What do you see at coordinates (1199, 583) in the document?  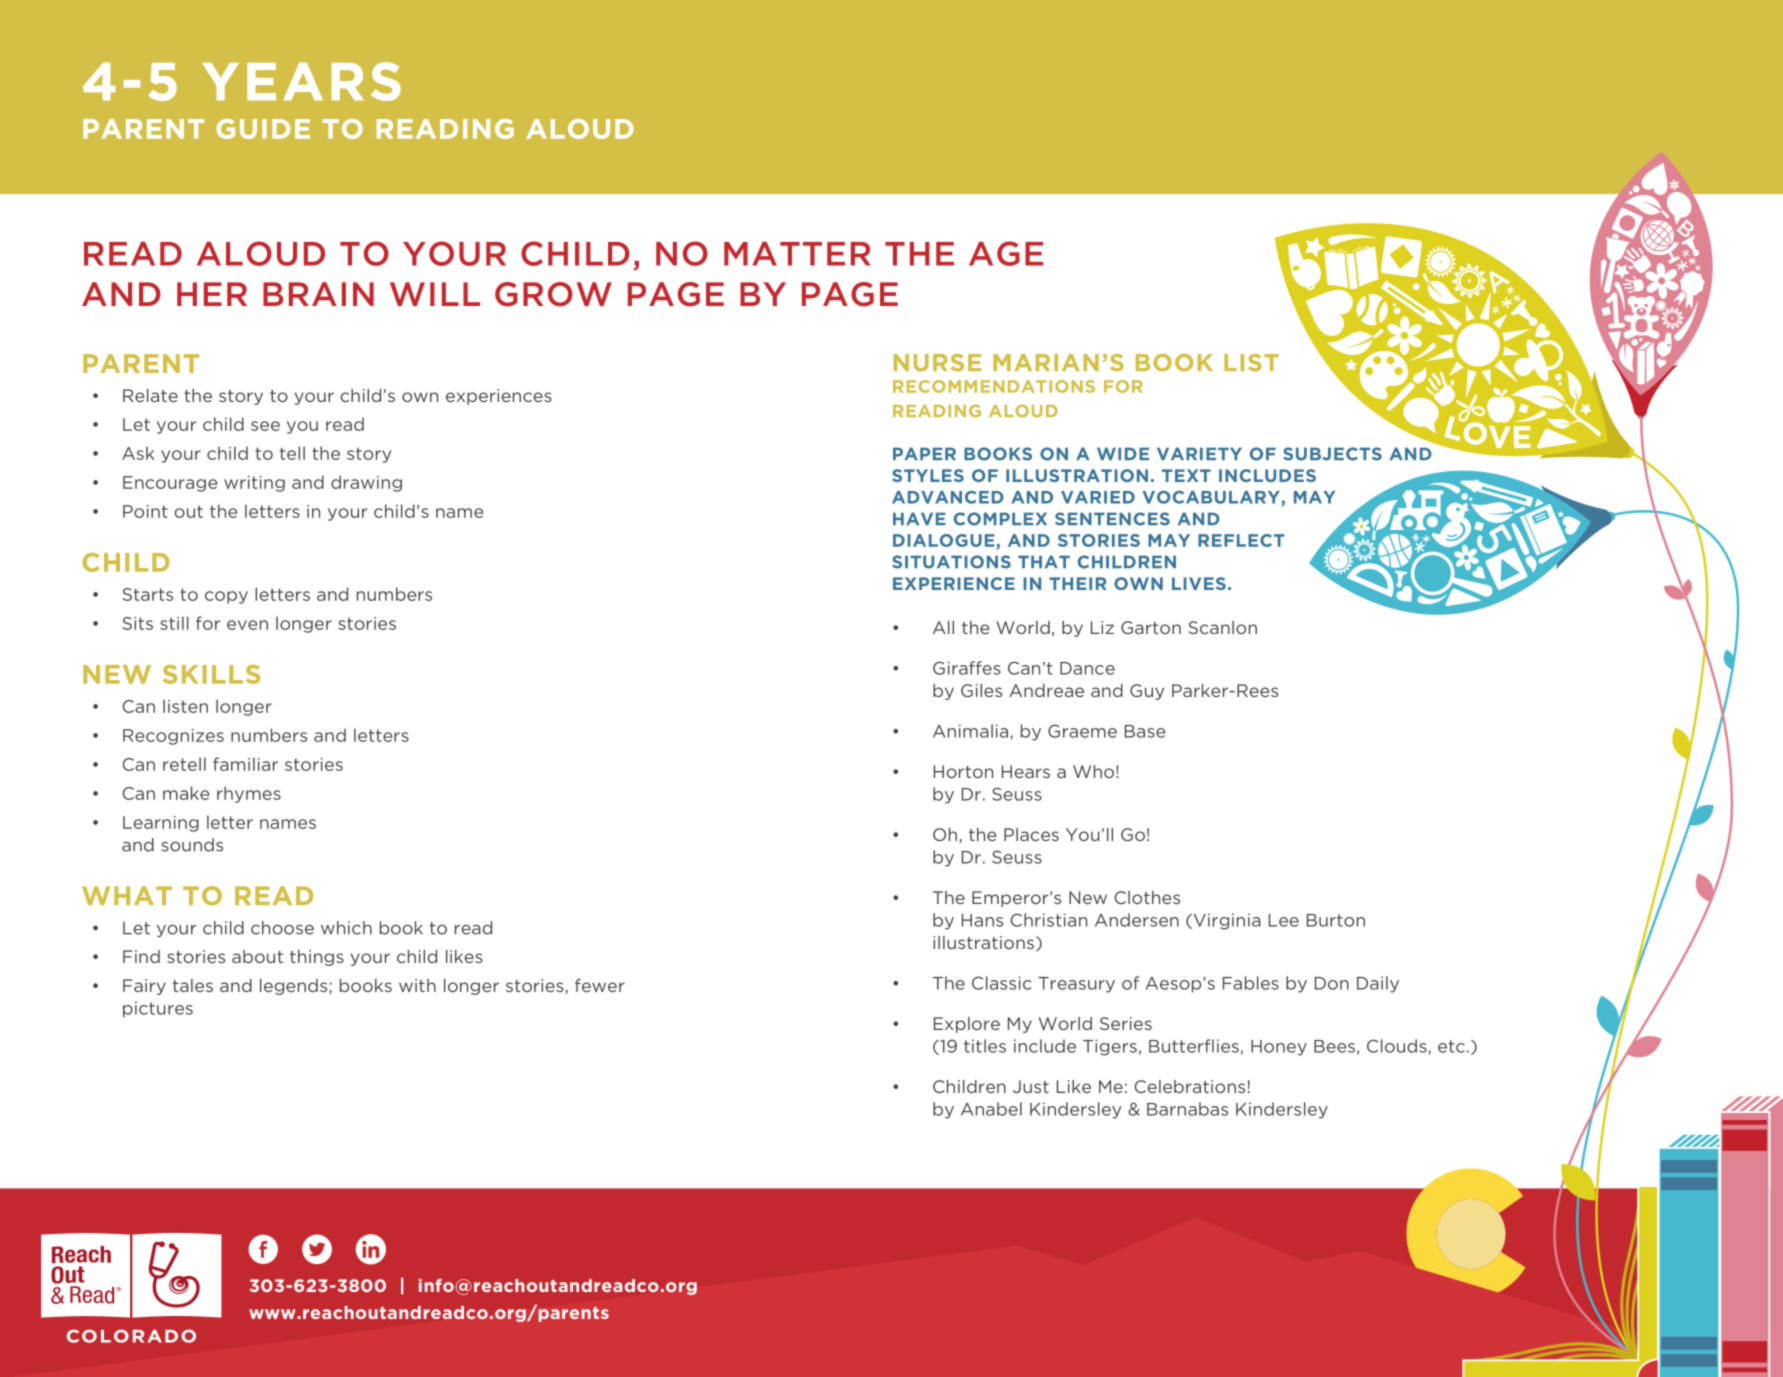 I see `LIVES` at bounding box center [1199, 583].
